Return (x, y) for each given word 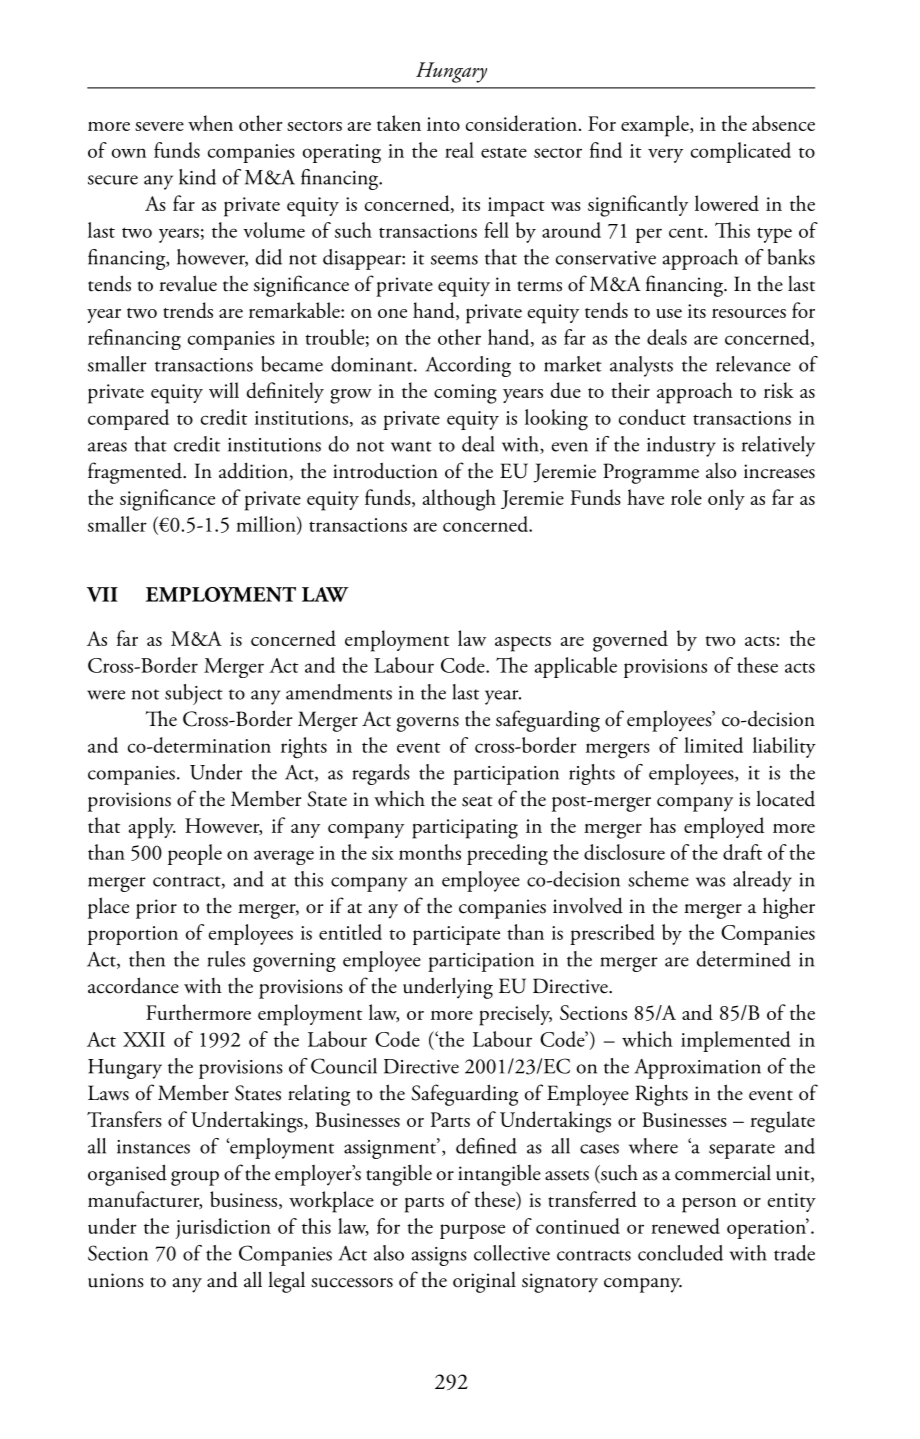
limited (713, 745)
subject (194, 694)
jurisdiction (223, 1228)
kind (197, 177)
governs (428, 724)
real (459, 150)
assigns (439, 1256)
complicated (741, 152)
